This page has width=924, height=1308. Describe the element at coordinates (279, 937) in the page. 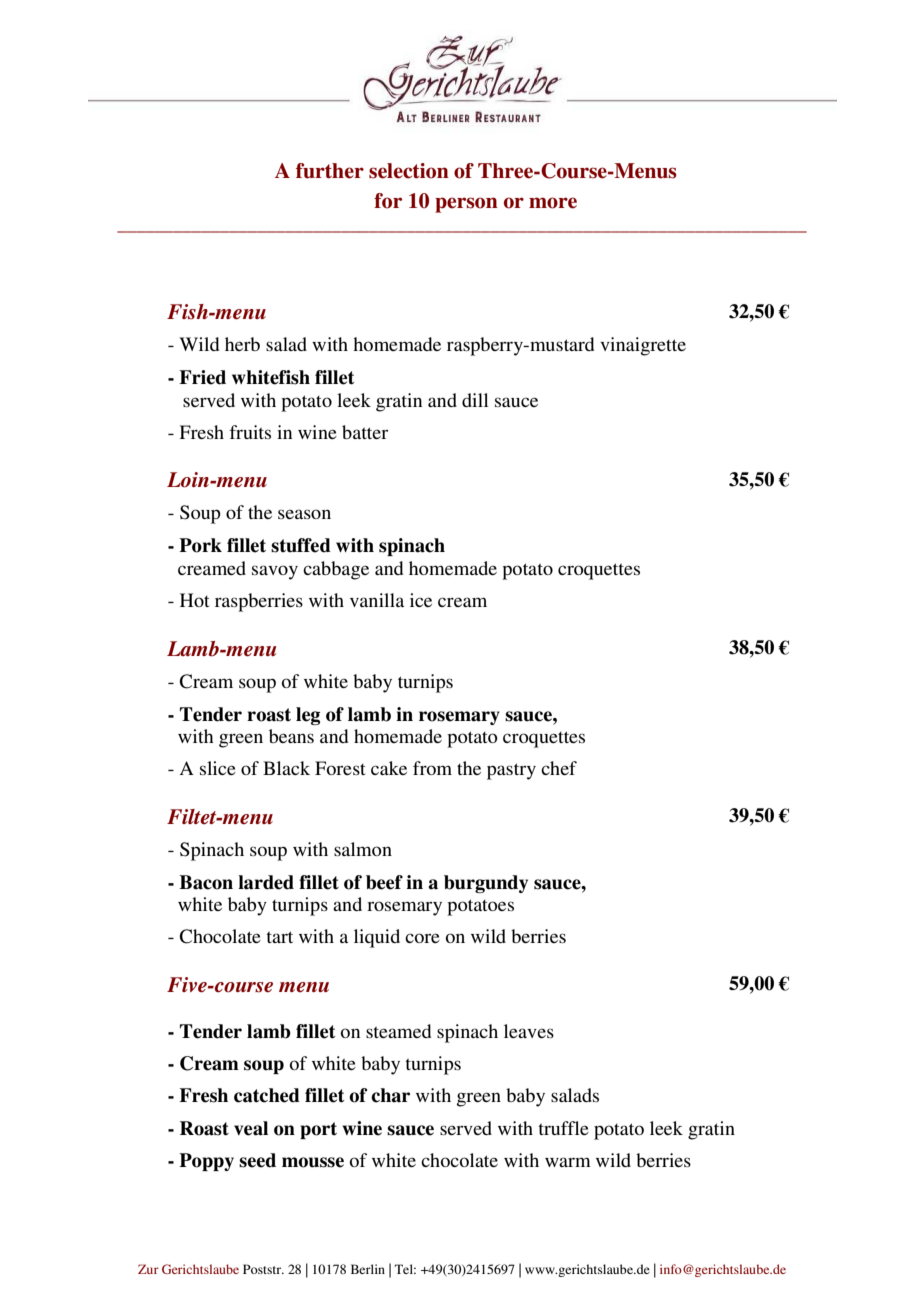

I see `tart` at that location.
